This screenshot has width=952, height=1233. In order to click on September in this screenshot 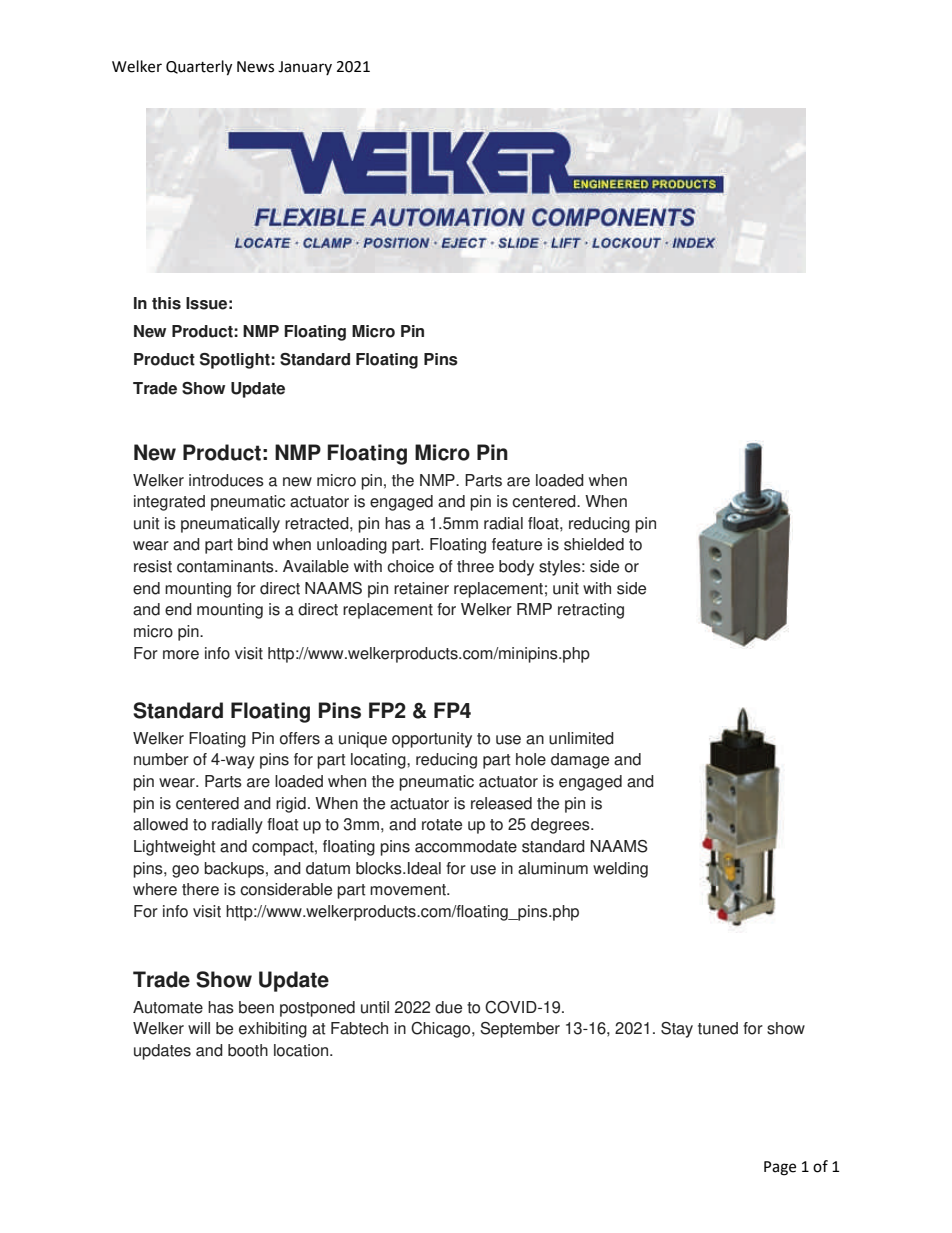, I will do `click(520, 1030)`.
